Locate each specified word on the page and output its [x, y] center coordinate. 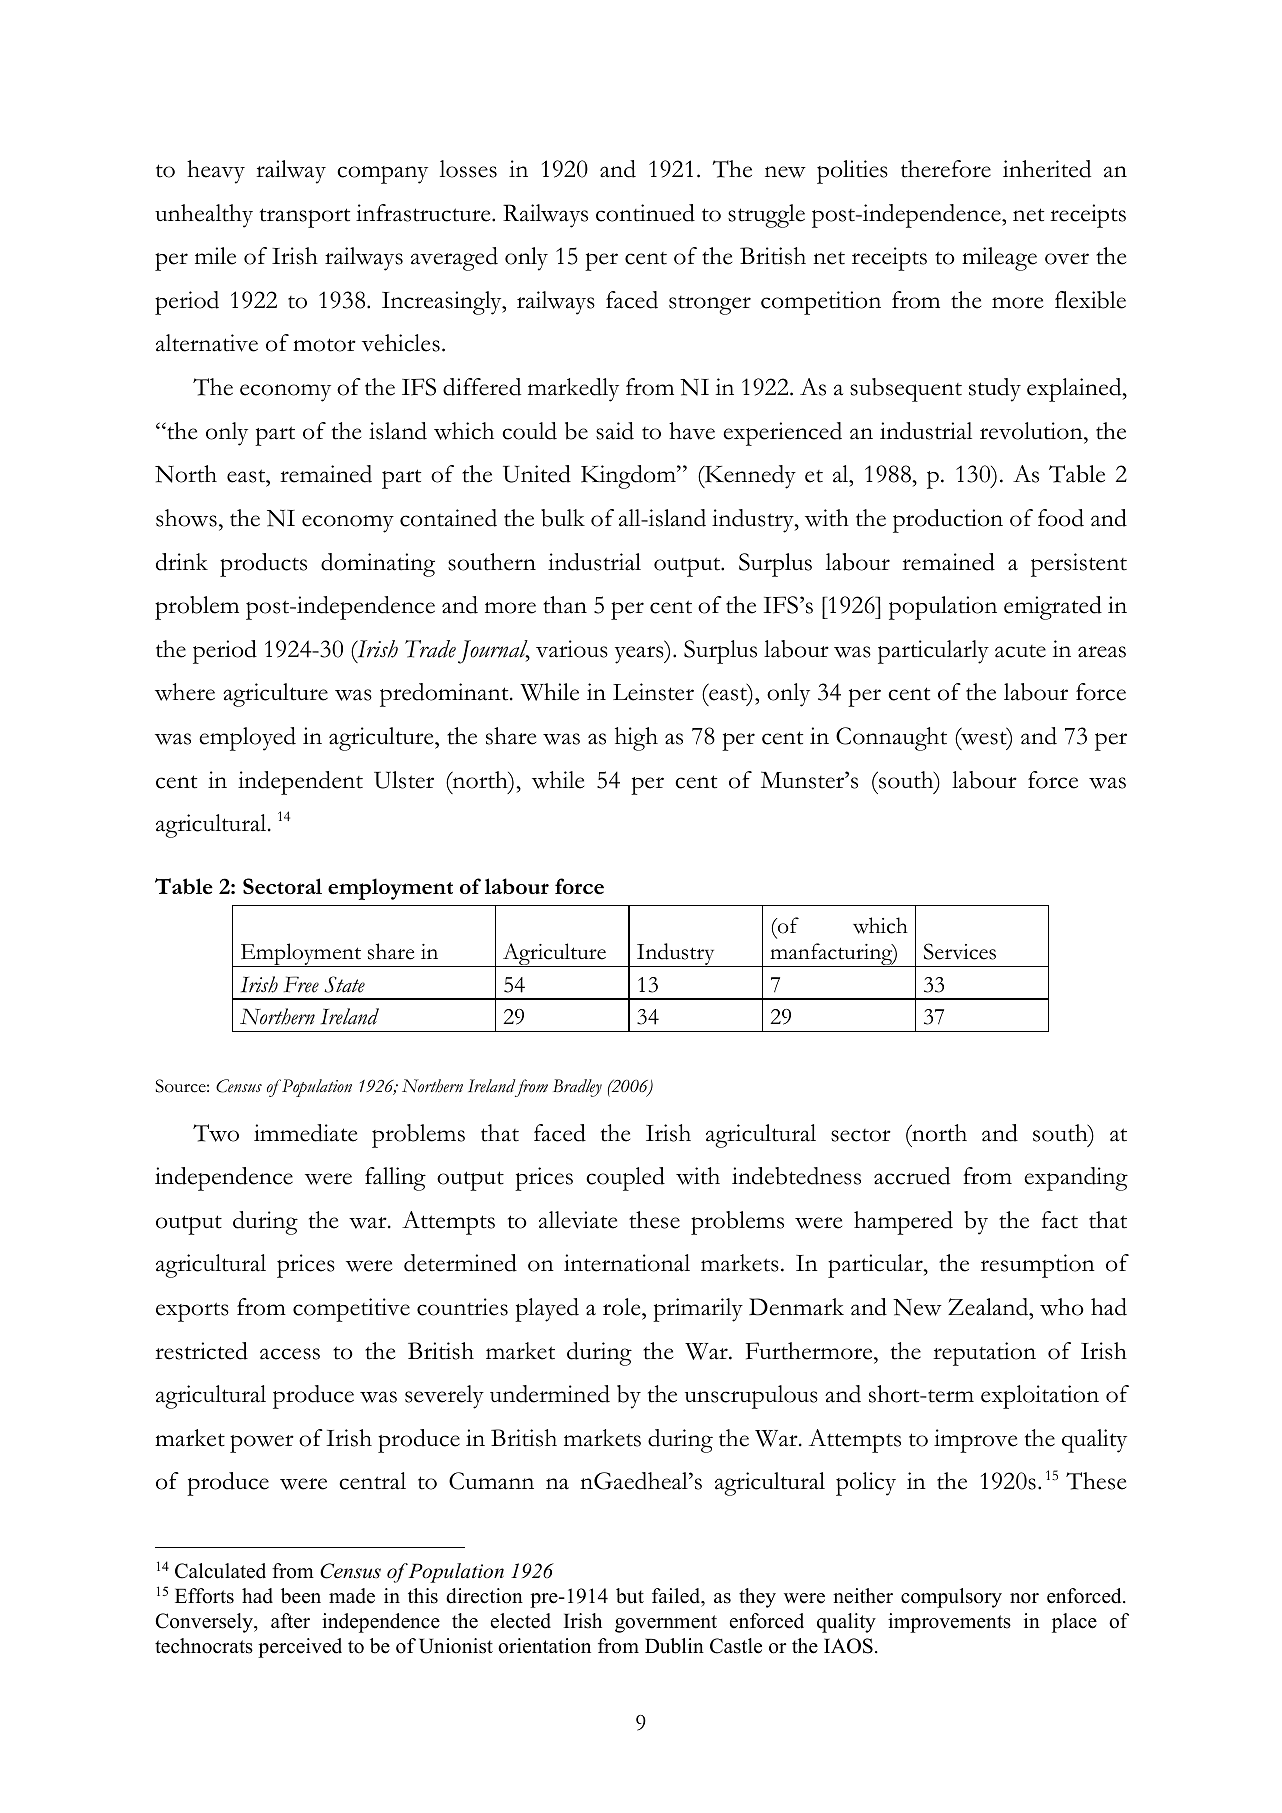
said [615, 431]
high [636, 739]
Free [301, 984]
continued [645, 213]
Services [960, 951]
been [301, 1596]
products [263, 565]
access [290, 1354]
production [948, 521]
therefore [946, 169]
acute [1020, 651]
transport [305, 218]
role [623, 1307]
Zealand [989, 1307]
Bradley [577, 1088]
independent [300, 783]
